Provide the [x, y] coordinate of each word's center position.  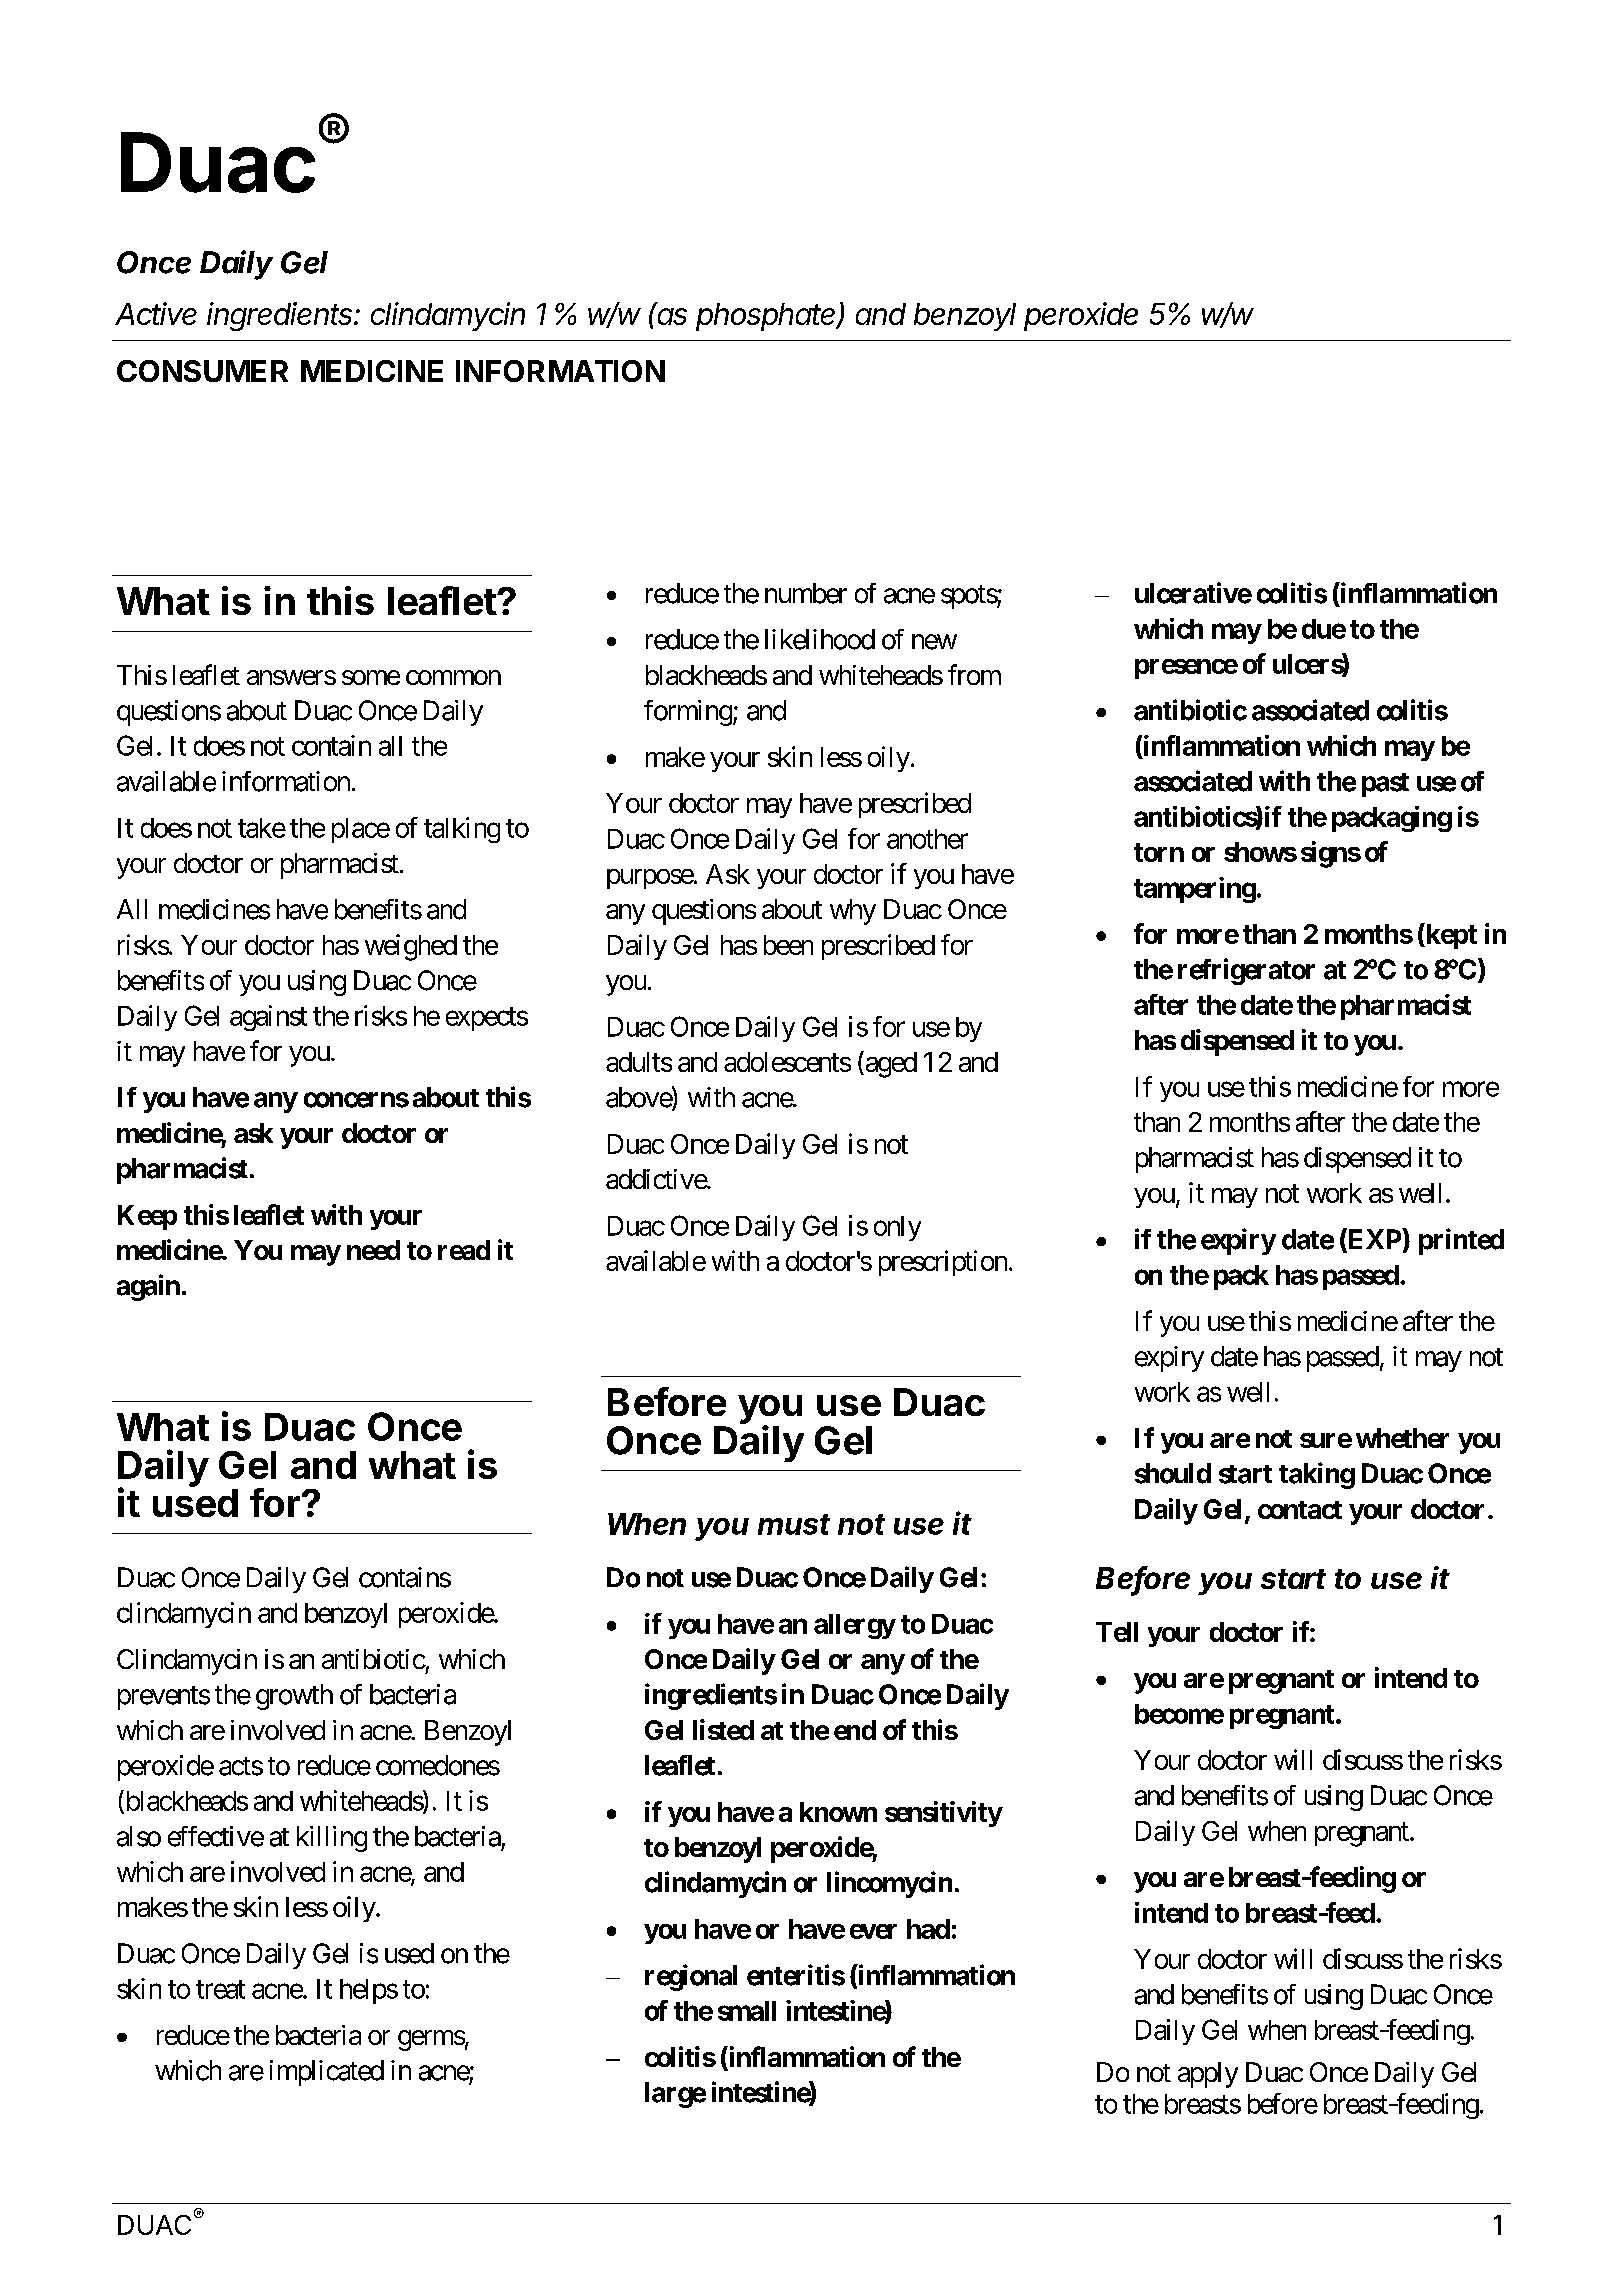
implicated [327, 2073]
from [974, 674]
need [373, 1250]
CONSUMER [202, 371]
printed [1461, 1241]
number [806, 593]
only [897, 1228]
